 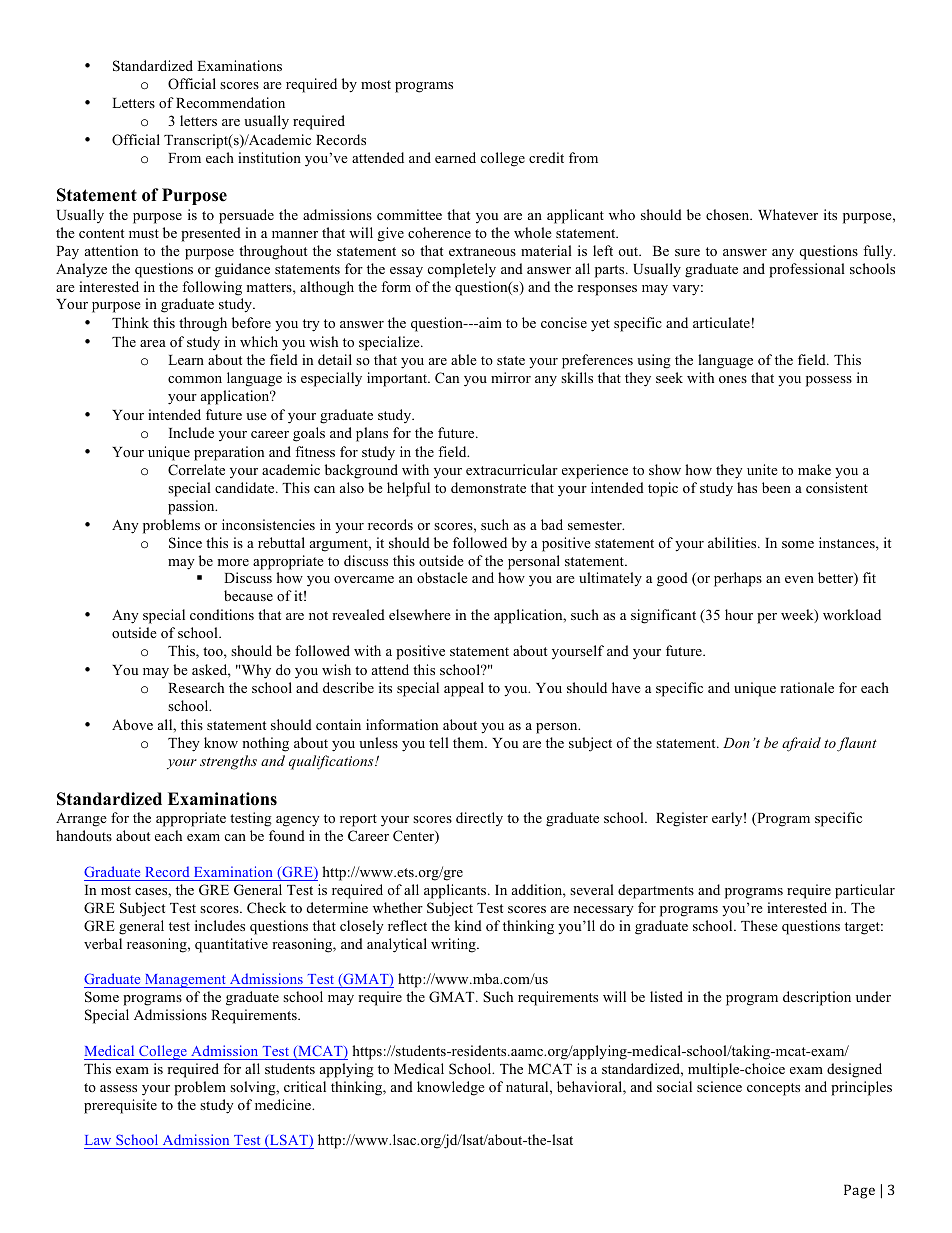 I want to click on critical, so click(x=305, y=1086).
